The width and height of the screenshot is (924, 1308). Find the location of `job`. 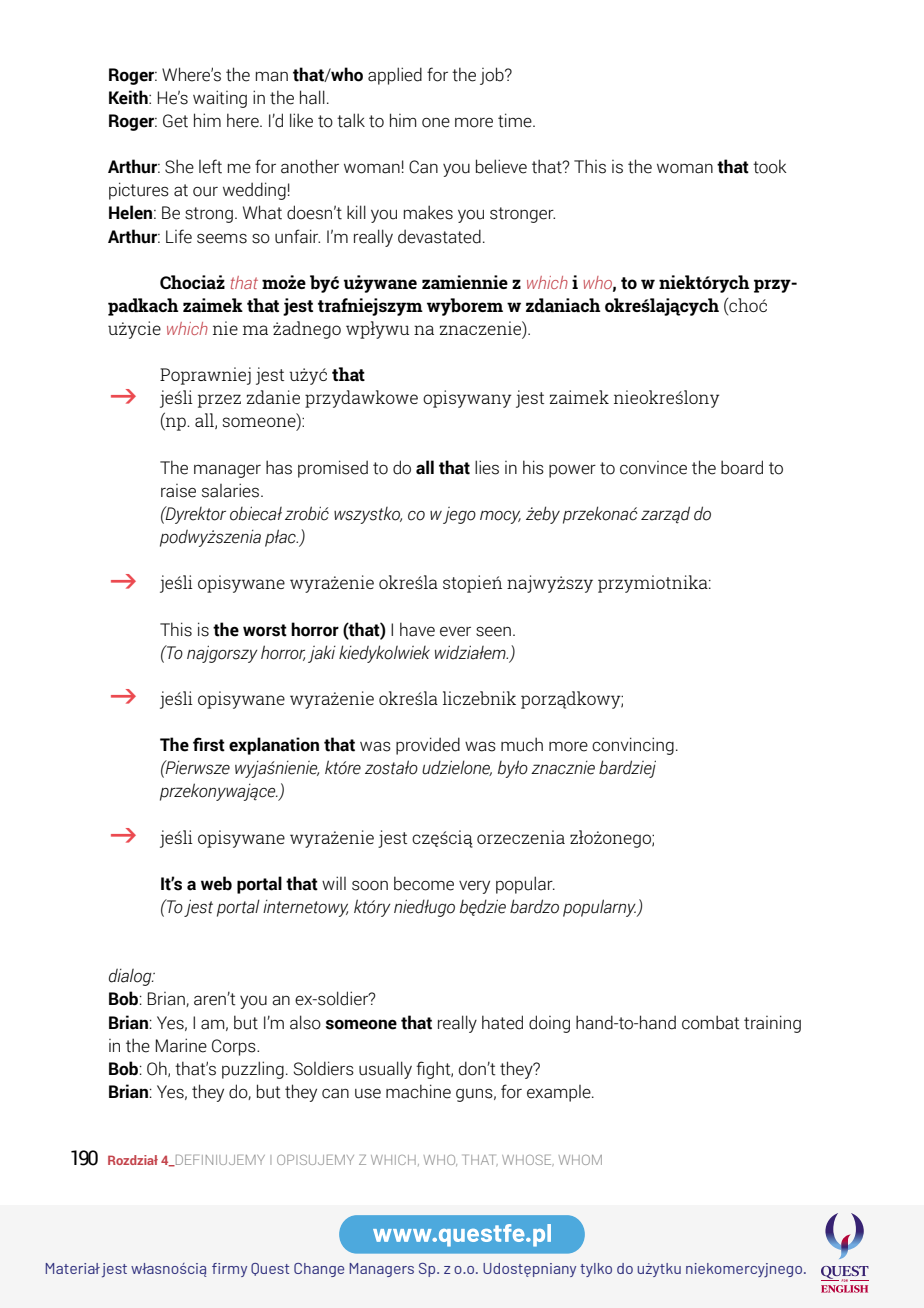

job is located at coordinates (493, 76).
